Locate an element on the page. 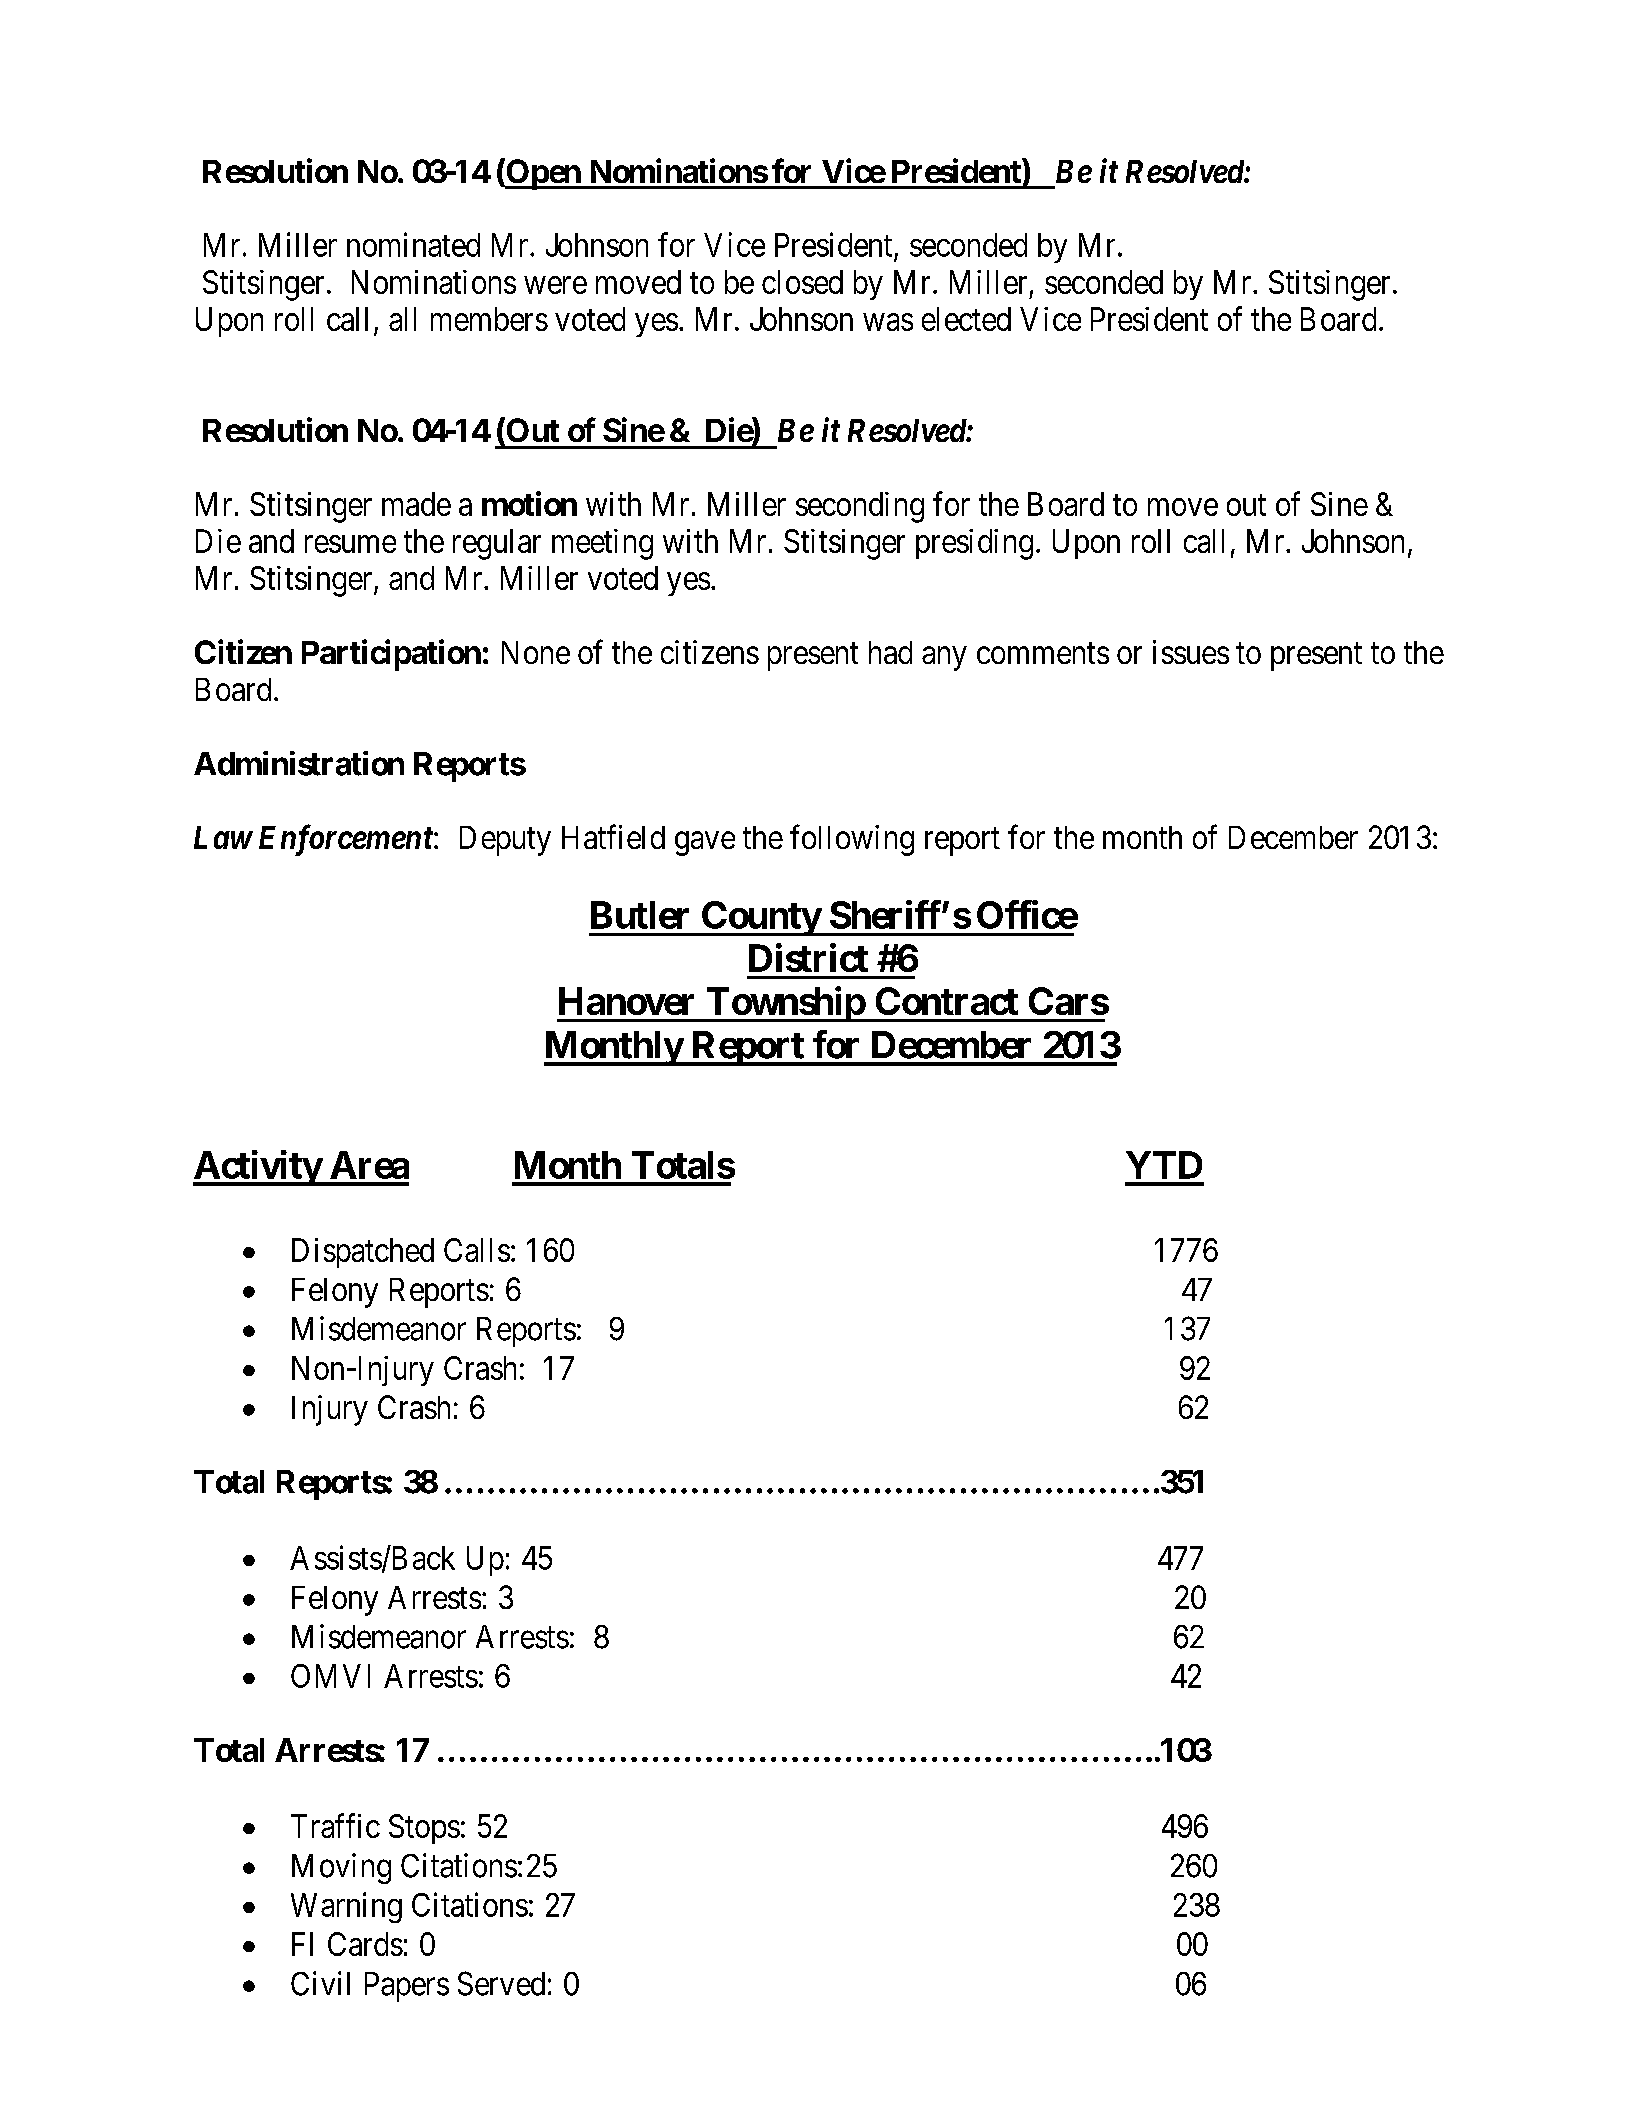  elected is located at coordinates (966, 319).
